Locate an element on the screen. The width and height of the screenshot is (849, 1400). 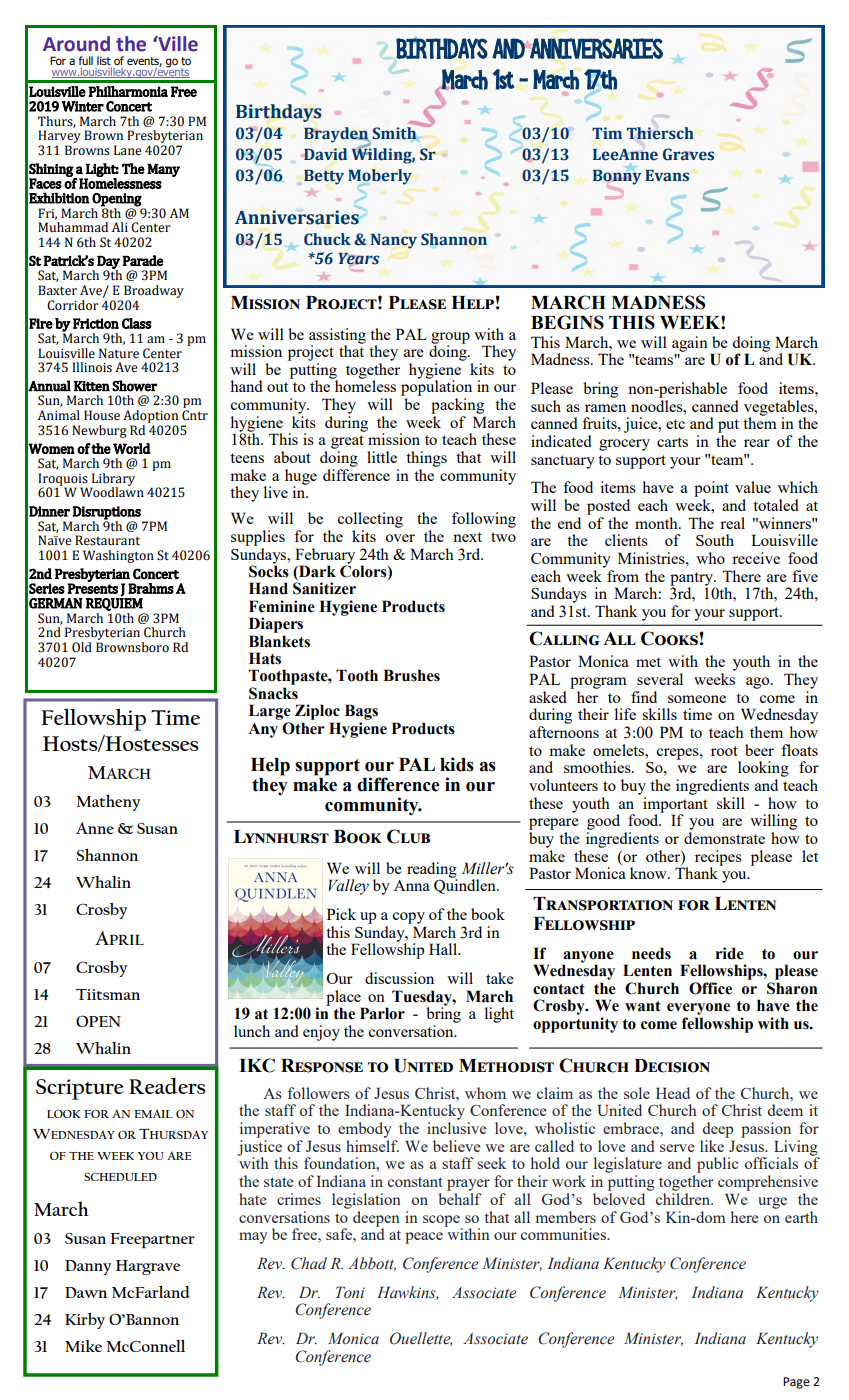
etc is located at coordinates (675, 424).
